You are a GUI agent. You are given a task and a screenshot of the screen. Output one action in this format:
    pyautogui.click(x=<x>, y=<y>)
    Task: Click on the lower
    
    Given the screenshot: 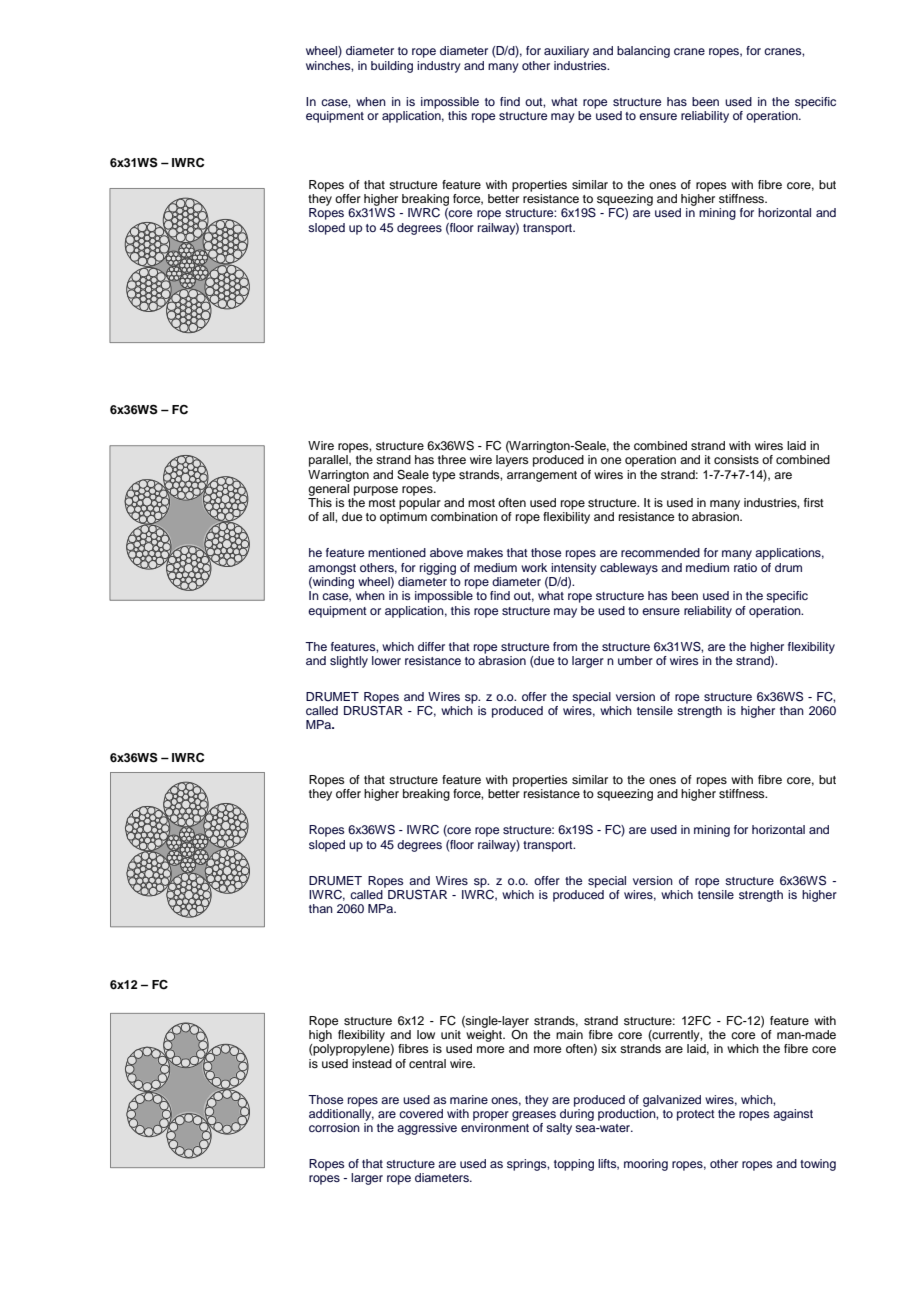 What is the action you would take?
    pyautogui.click(x=386, y=660)
